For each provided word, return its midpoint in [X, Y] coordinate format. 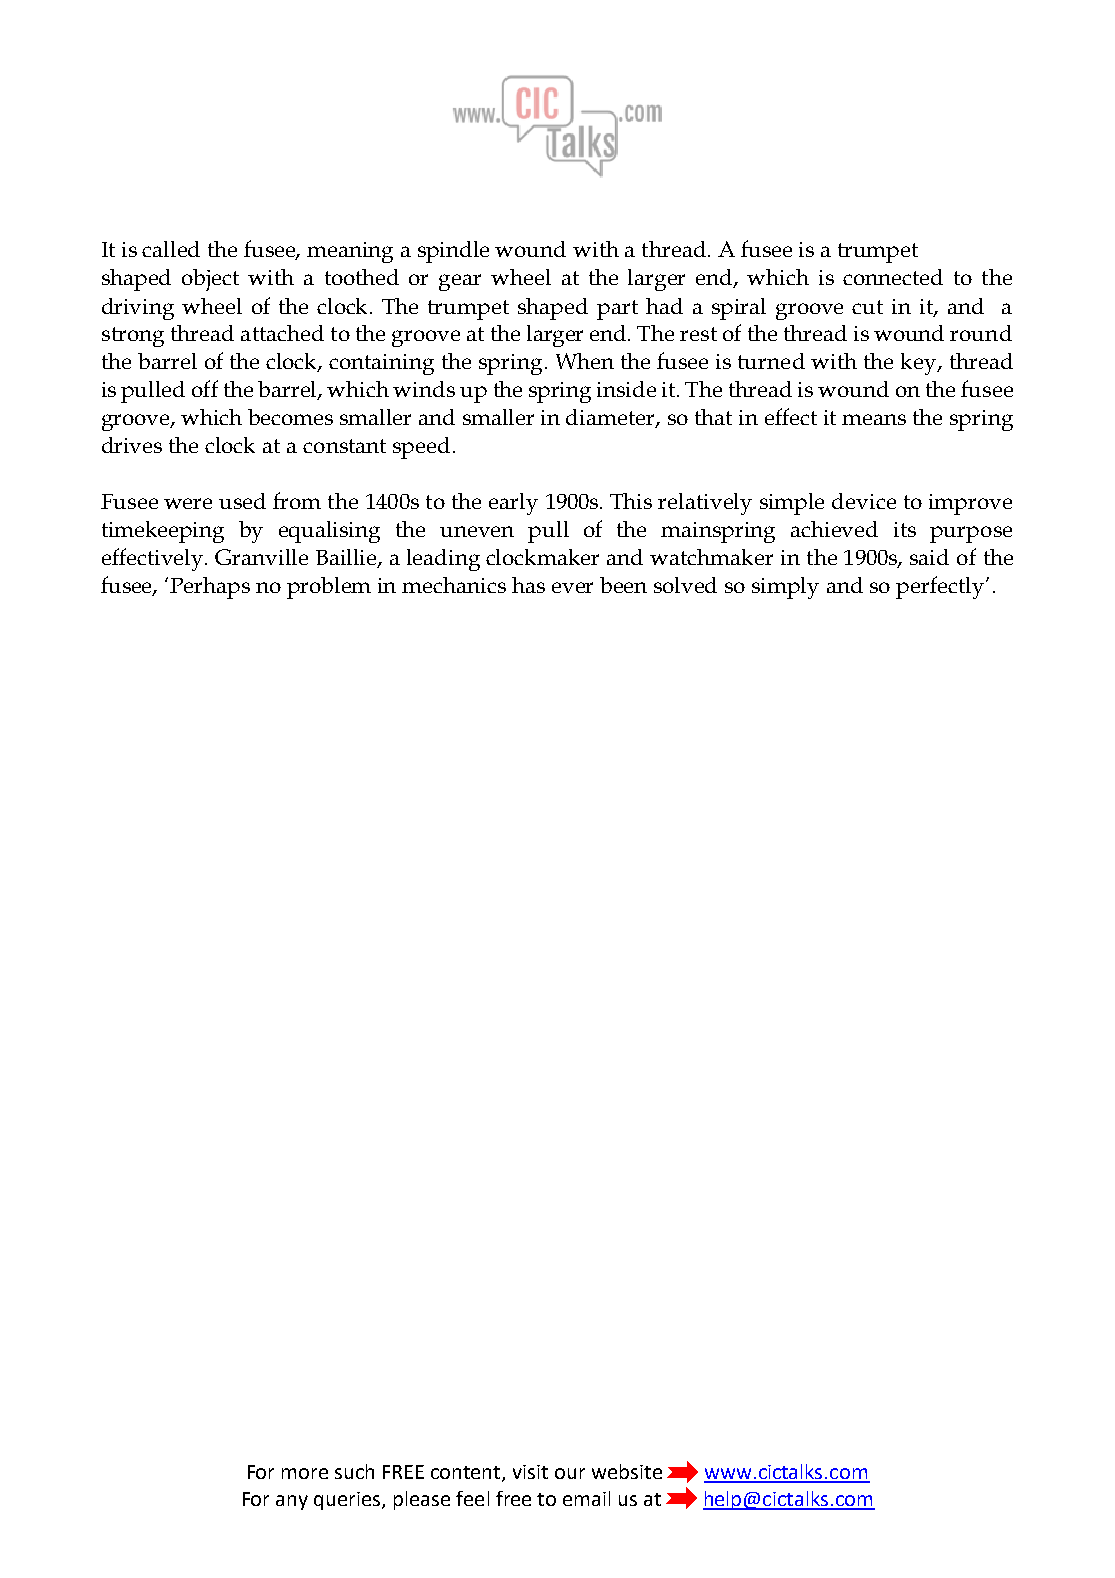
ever [572, 587]
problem [329, 588]
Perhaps [210, 588]
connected [893, 277]
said [929, 557]
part [617, 310]
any [292, 1502]
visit [530, 1472]
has [528, 585]
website [627, 1471]
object [210, 280]
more [305, 1473]
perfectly [941, 587]
